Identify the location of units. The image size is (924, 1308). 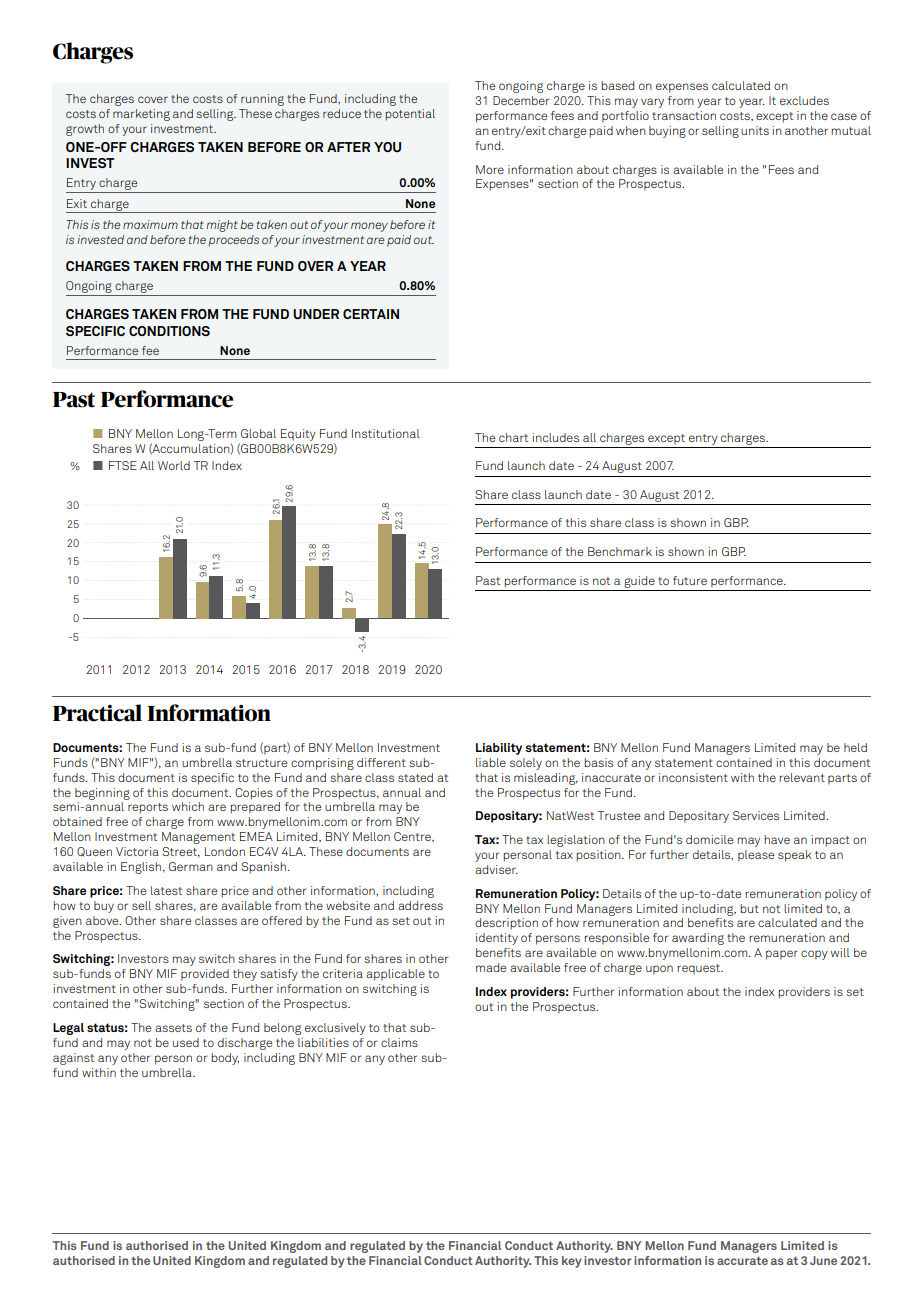
(755, 130).
